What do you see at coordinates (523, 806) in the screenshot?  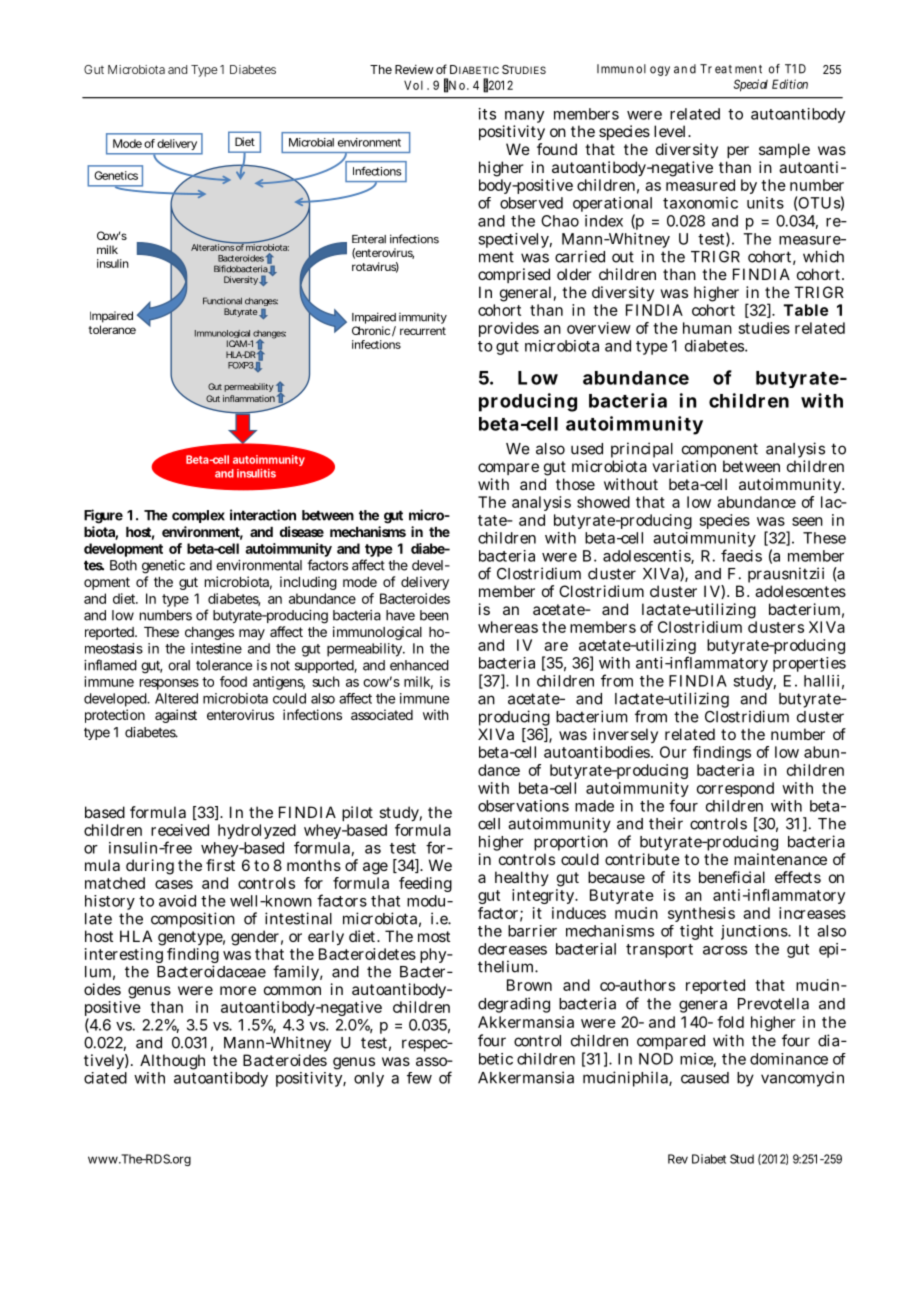 I see `observations` at bounding box center [523, 806].
